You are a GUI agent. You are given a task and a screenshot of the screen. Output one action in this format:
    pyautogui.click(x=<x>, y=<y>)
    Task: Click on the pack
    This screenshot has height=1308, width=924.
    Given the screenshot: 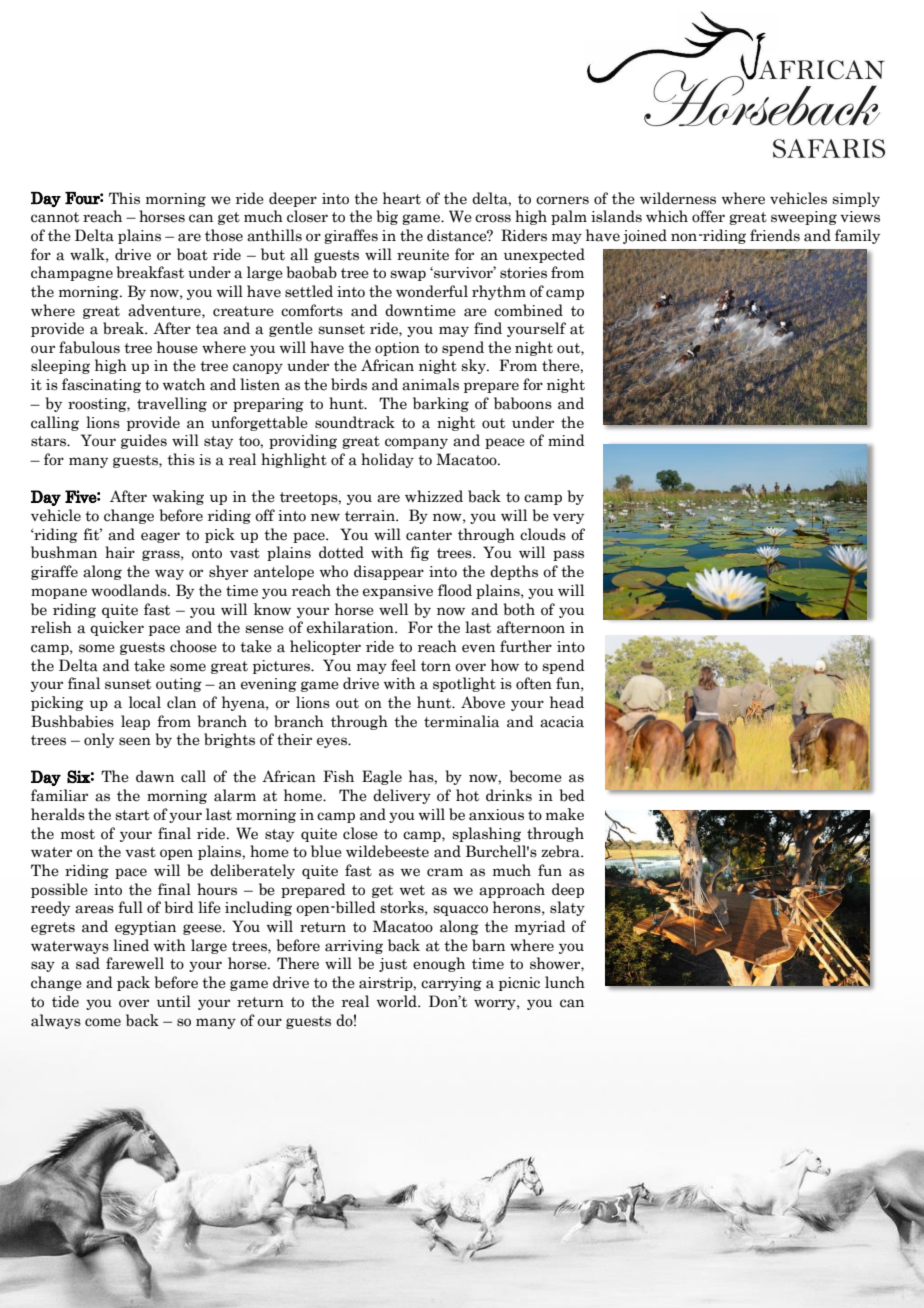 What is the action you would take?
    pyautogui.click(x=133, y=983)
